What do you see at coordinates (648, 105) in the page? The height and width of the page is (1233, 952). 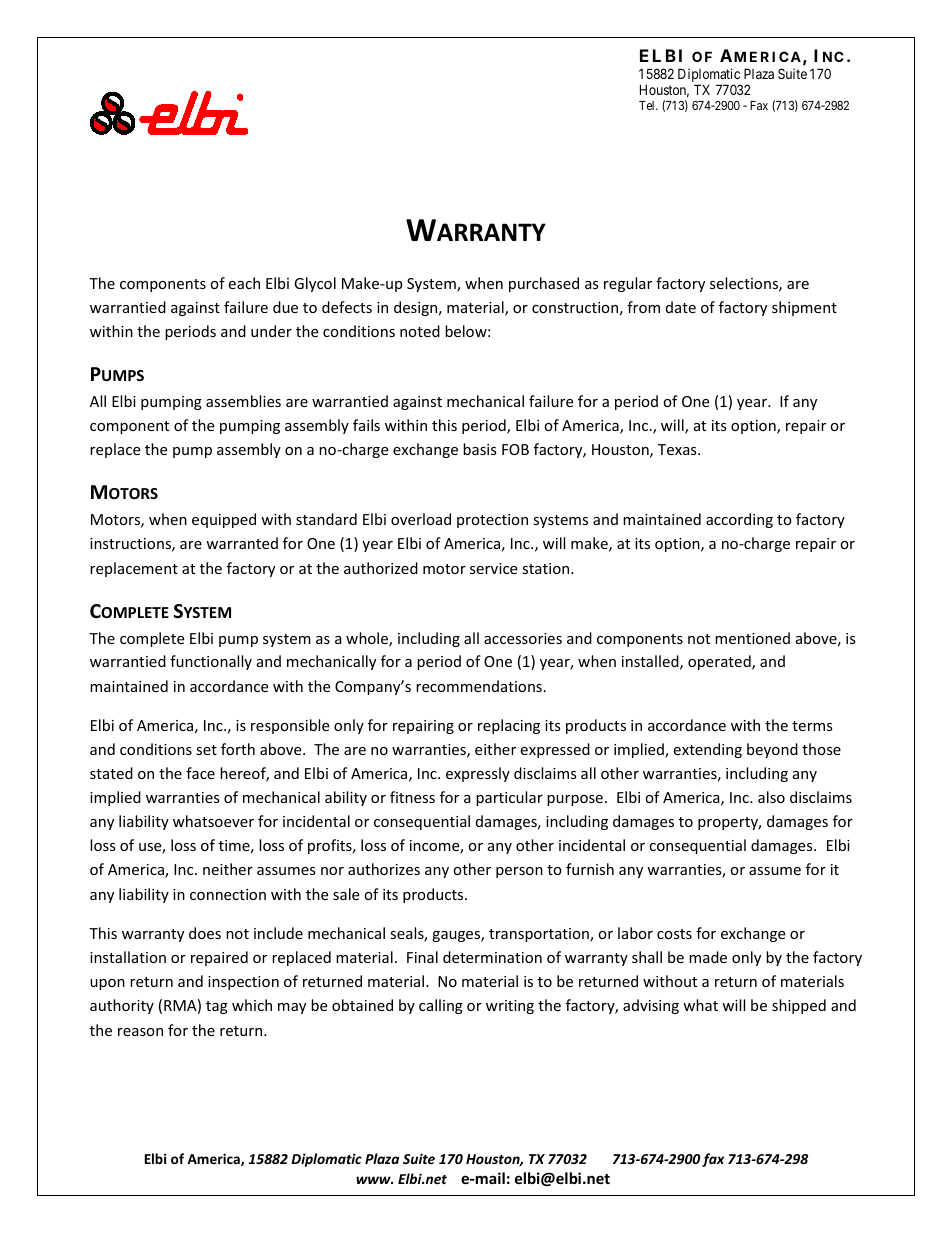 I see `Tel` at bounding box center [648, 105].
